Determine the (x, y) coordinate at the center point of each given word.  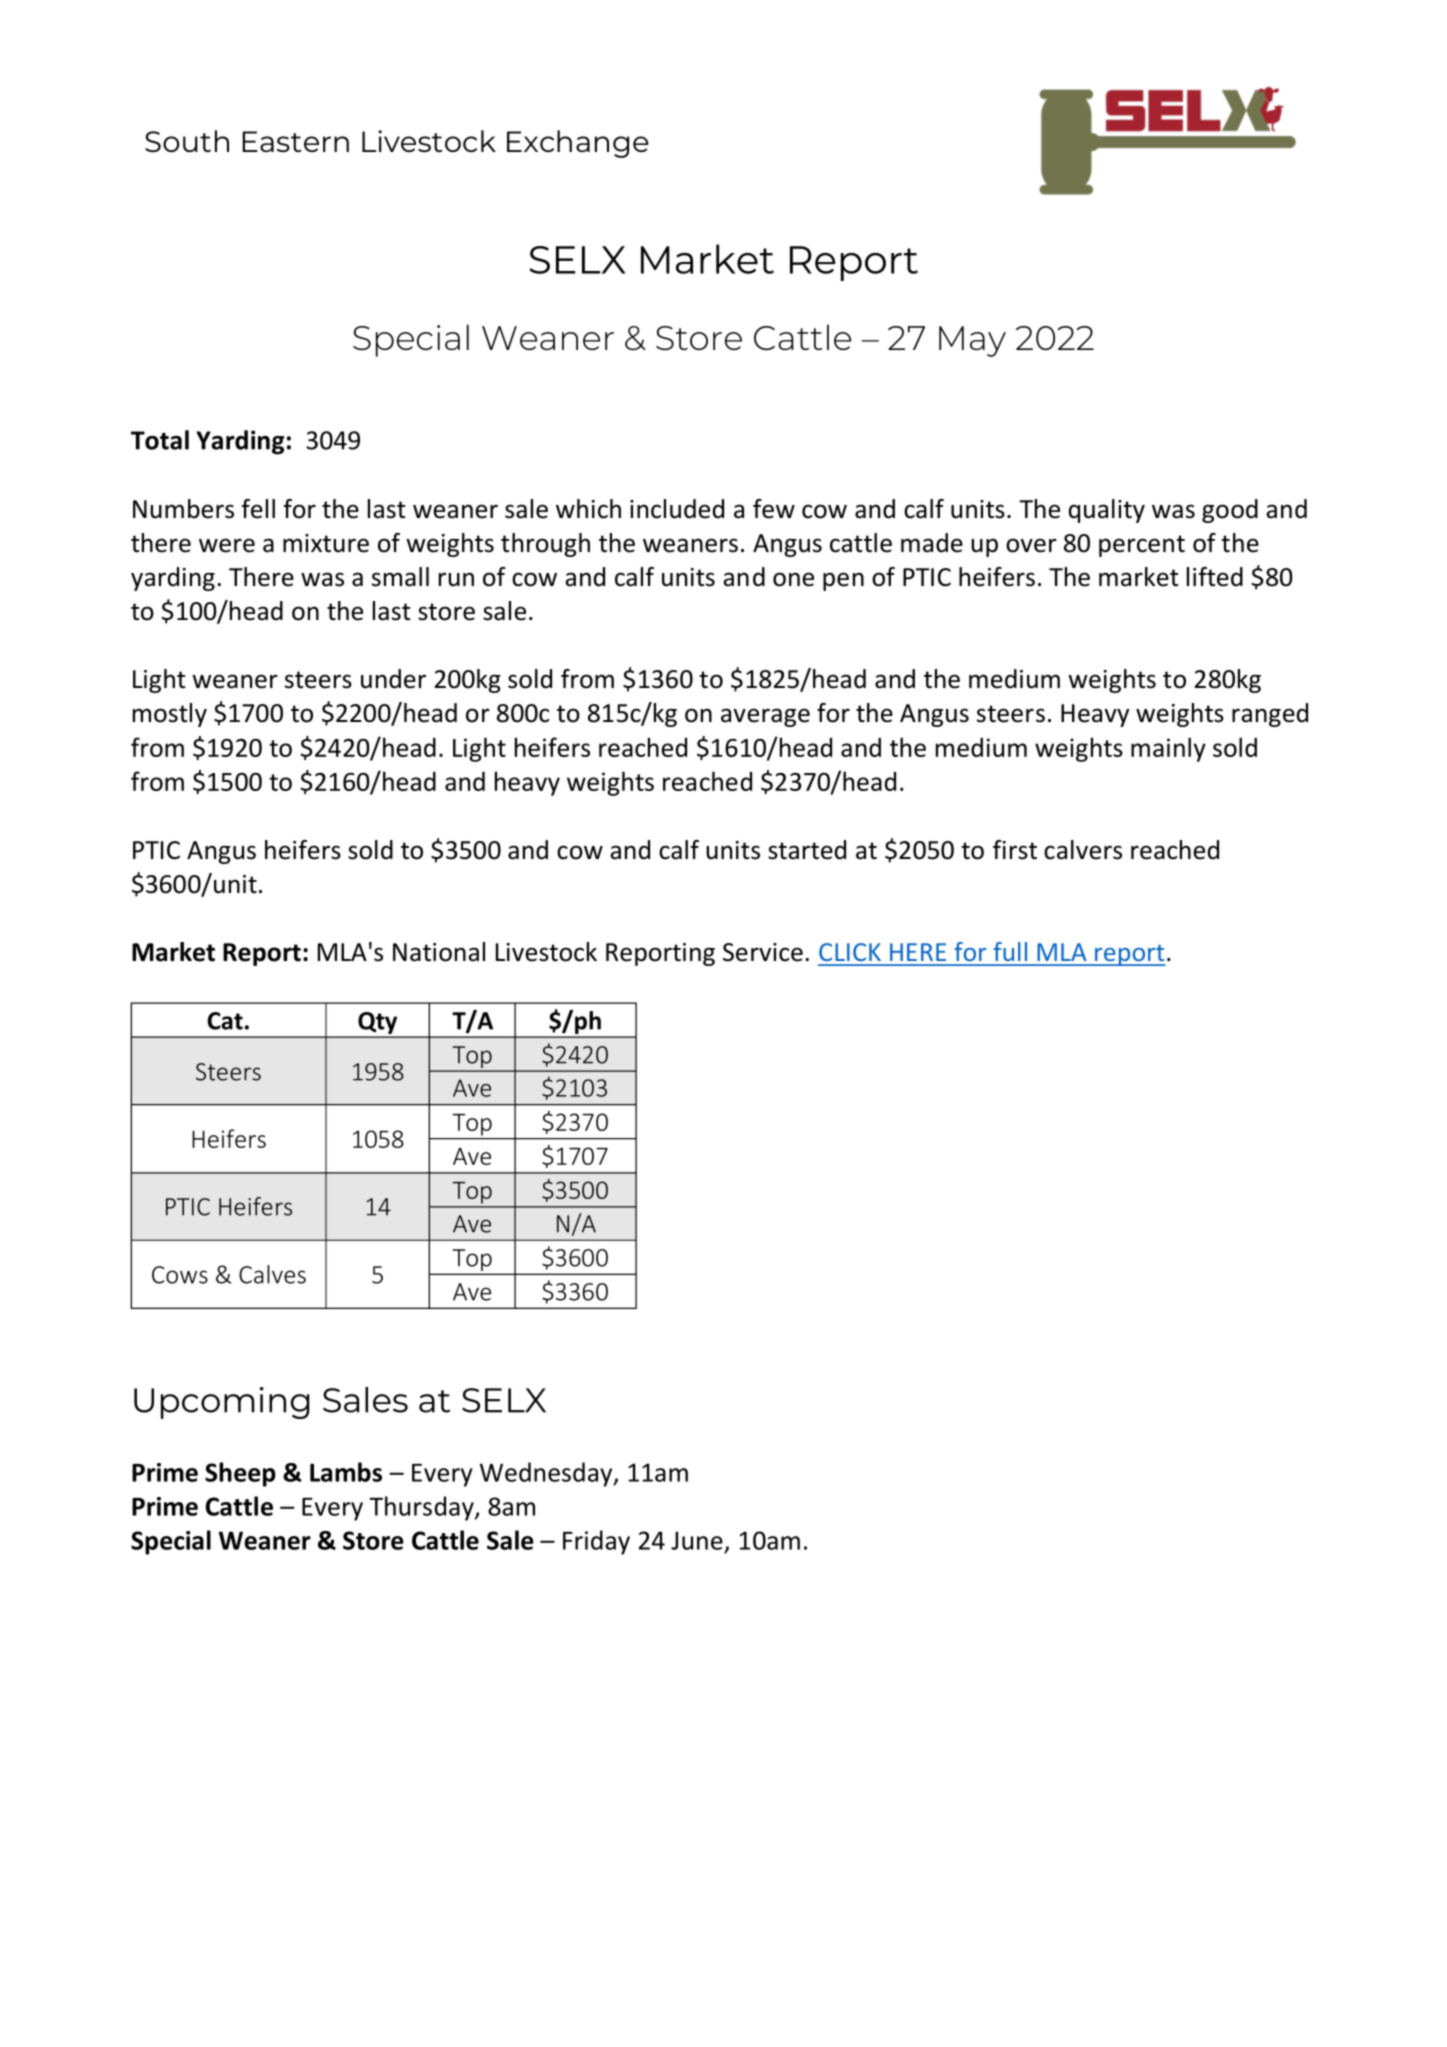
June (697, 1540)
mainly (1168, 749)
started (807, 850)
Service (763, 952)
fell (258, 509)
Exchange (578, 144)
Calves (272, 1274)
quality (1107, 511)
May (972, 341)
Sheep (240, 1474)
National (439, 952)
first (1015, 850)
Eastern (296, 141)
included (677, 509)
